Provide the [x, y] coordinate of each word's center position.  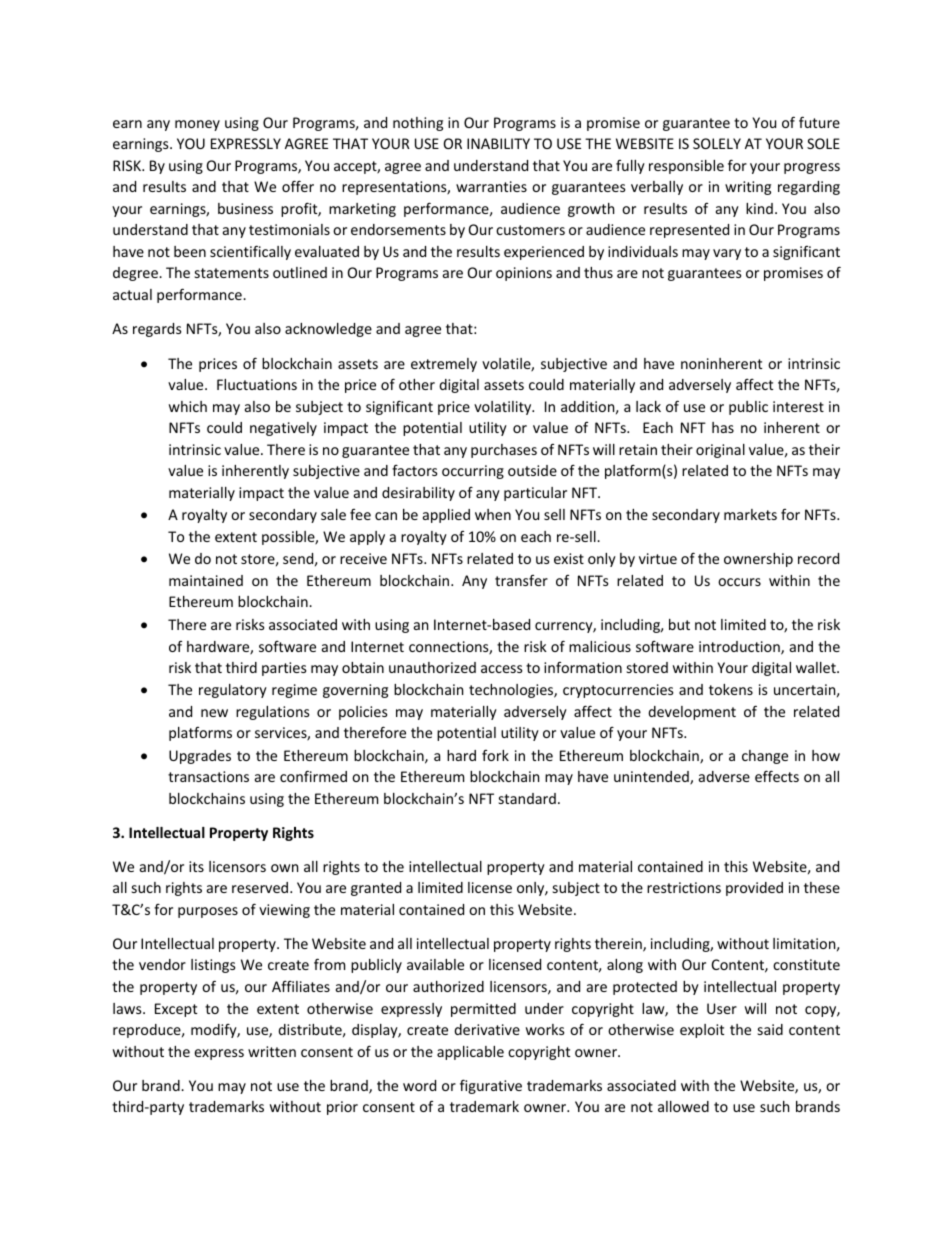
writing [748, 188]
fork [495, 755]
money [197, 125]
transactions [208, 776]
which [188, 406]
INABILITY [498, 143]
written [272, 1051]
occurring [473, 472]
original [720, 451]
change [765, 757]
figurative [491, 1086]
